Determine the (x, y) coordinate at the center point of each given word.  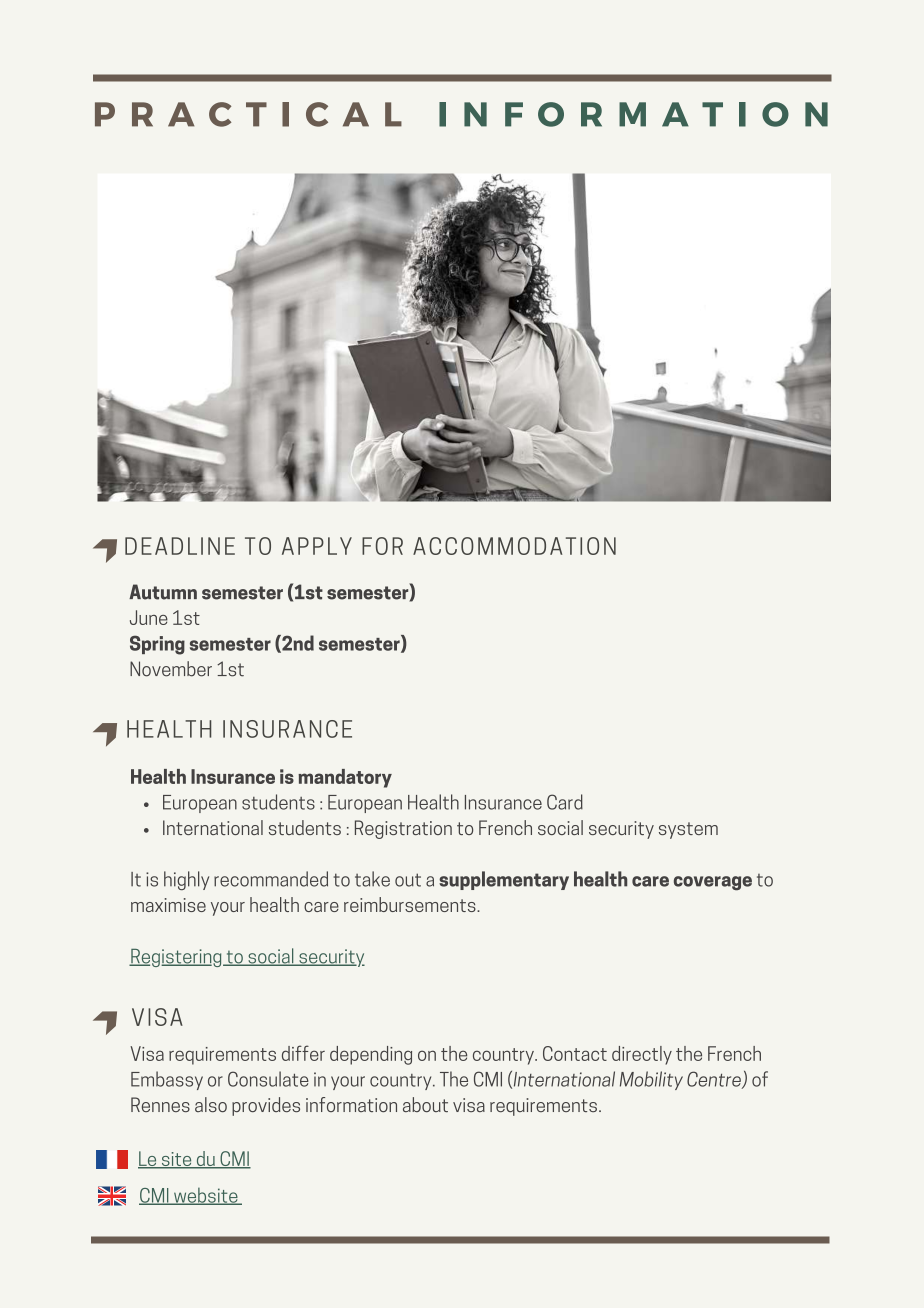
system (688, 830)
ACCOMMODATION (514, 546)
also (211, 1104)
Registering (176, 958)
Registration (403, 829)
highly (186, 880)
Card (565, 802)
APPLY (317, 546)
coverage (713, 883)
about (425, 1104)
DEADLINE (180, 546)
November (171, 669)
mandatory (345, 778)
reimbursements (411, 904)
